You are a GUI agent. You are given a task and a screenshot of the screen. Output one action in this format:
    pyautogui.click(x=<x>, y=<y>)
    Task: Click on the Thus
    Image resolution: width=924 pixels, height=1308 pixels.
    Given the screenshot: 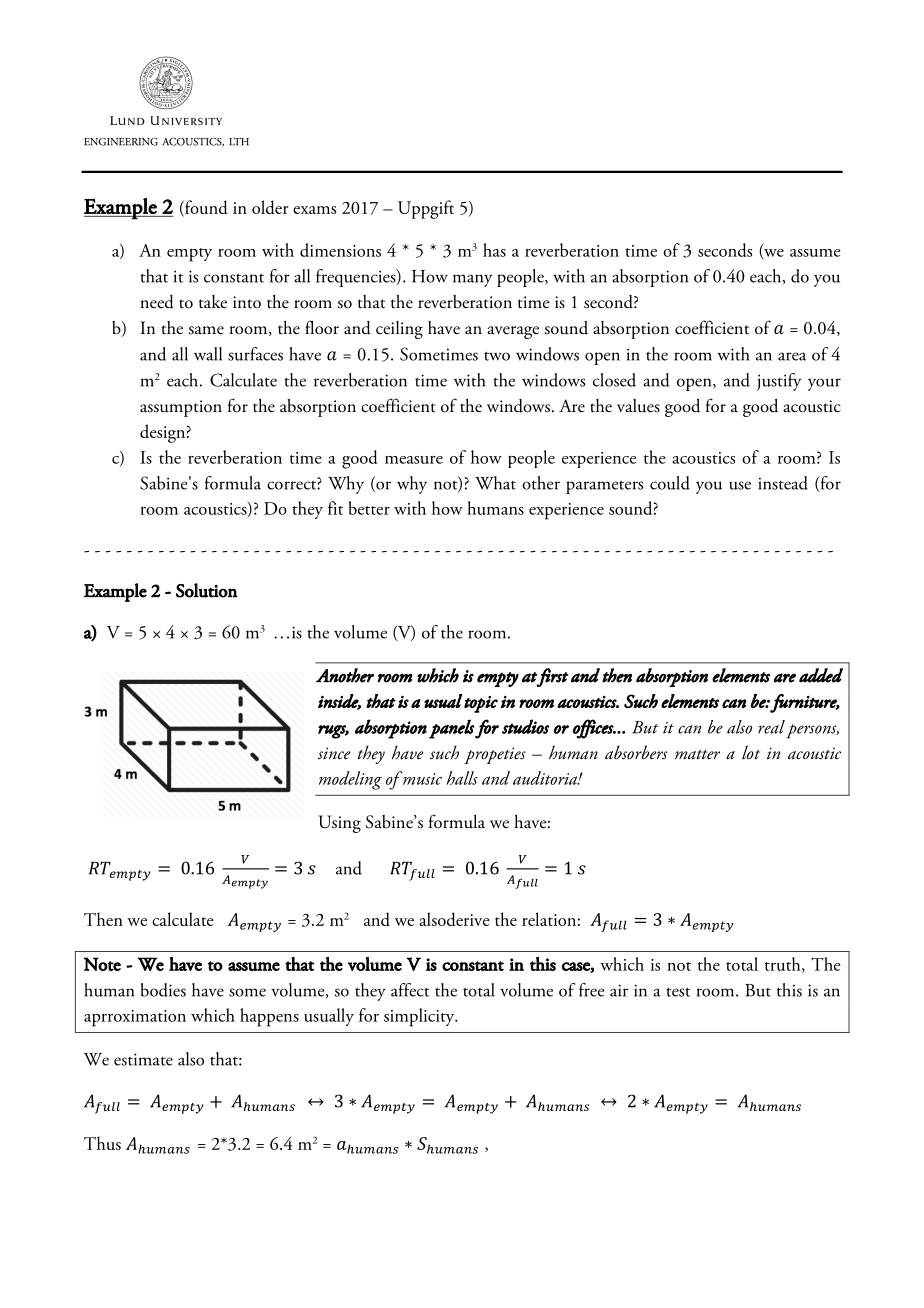 What is the action you would take?
    pyautogui.click(x=102, y=1143)
